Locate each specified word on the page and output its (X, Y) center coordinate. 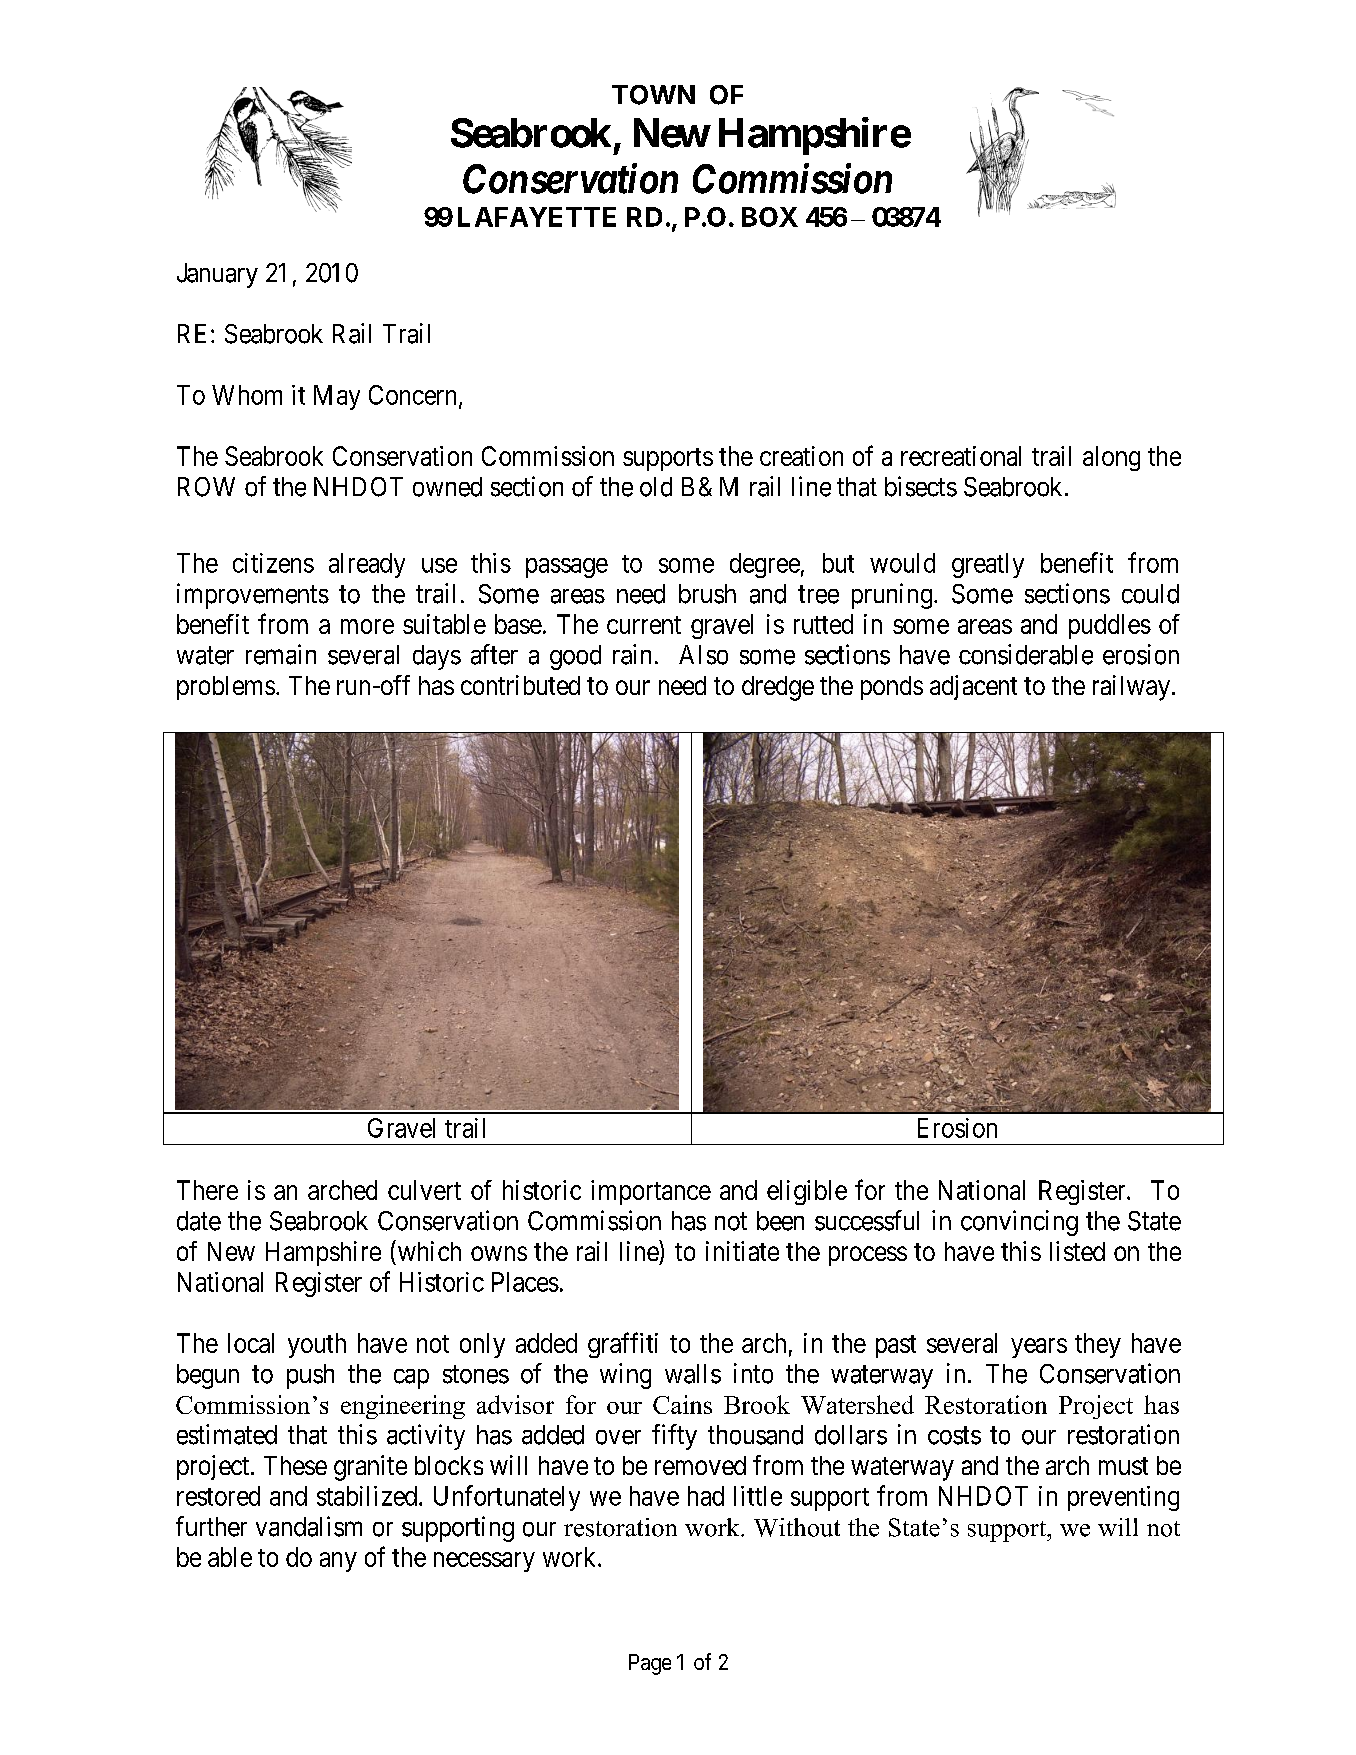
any (338, 1562)
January (217, 275)
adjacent (973, 687)
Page (650, 1664)
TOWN (653, 95)
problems (226, 688)
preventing (1123, 1498)
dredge (778, 688)
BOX (770, 217)
